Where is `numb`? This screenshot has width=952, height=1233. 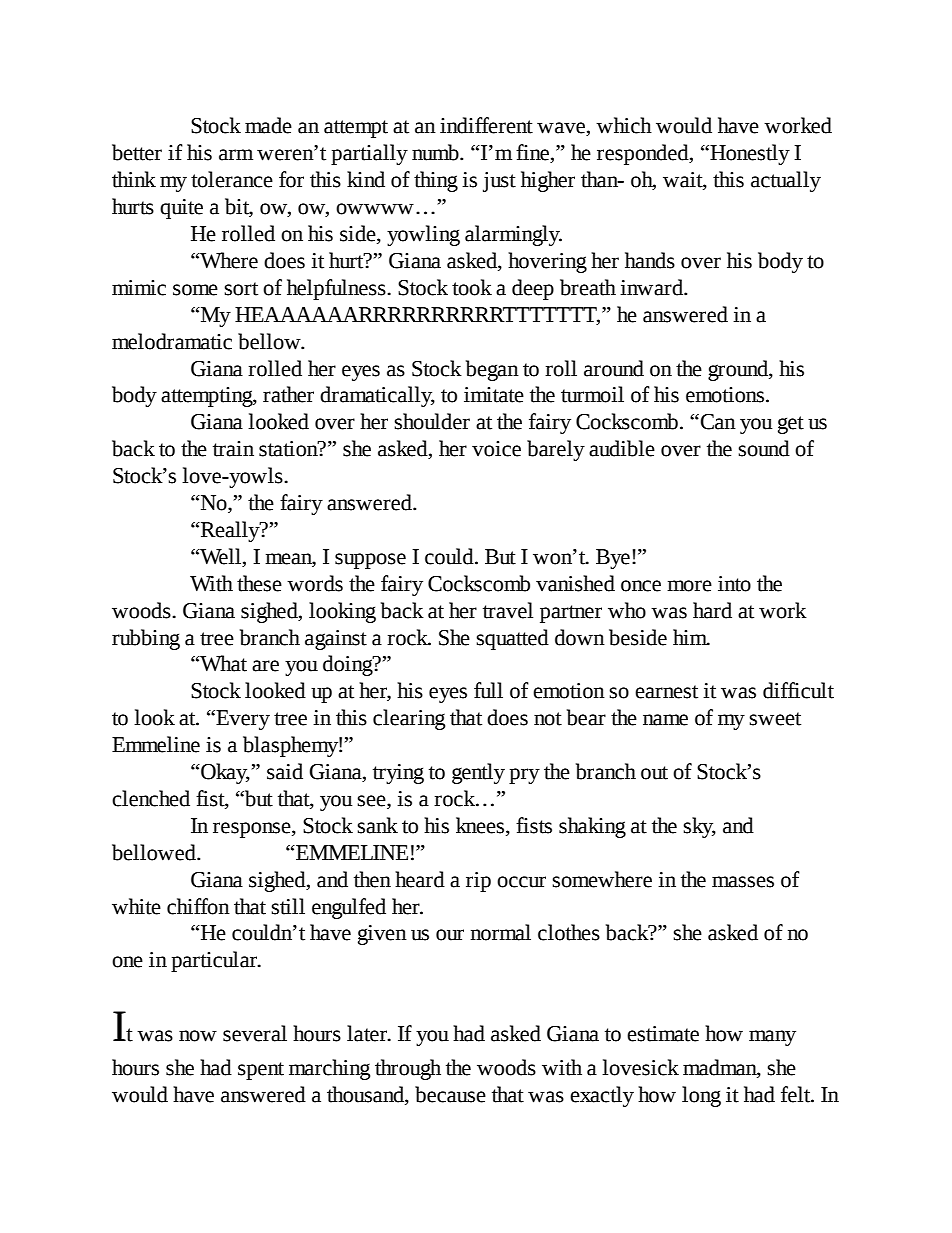 numb is located at coordinates (436, 152).
